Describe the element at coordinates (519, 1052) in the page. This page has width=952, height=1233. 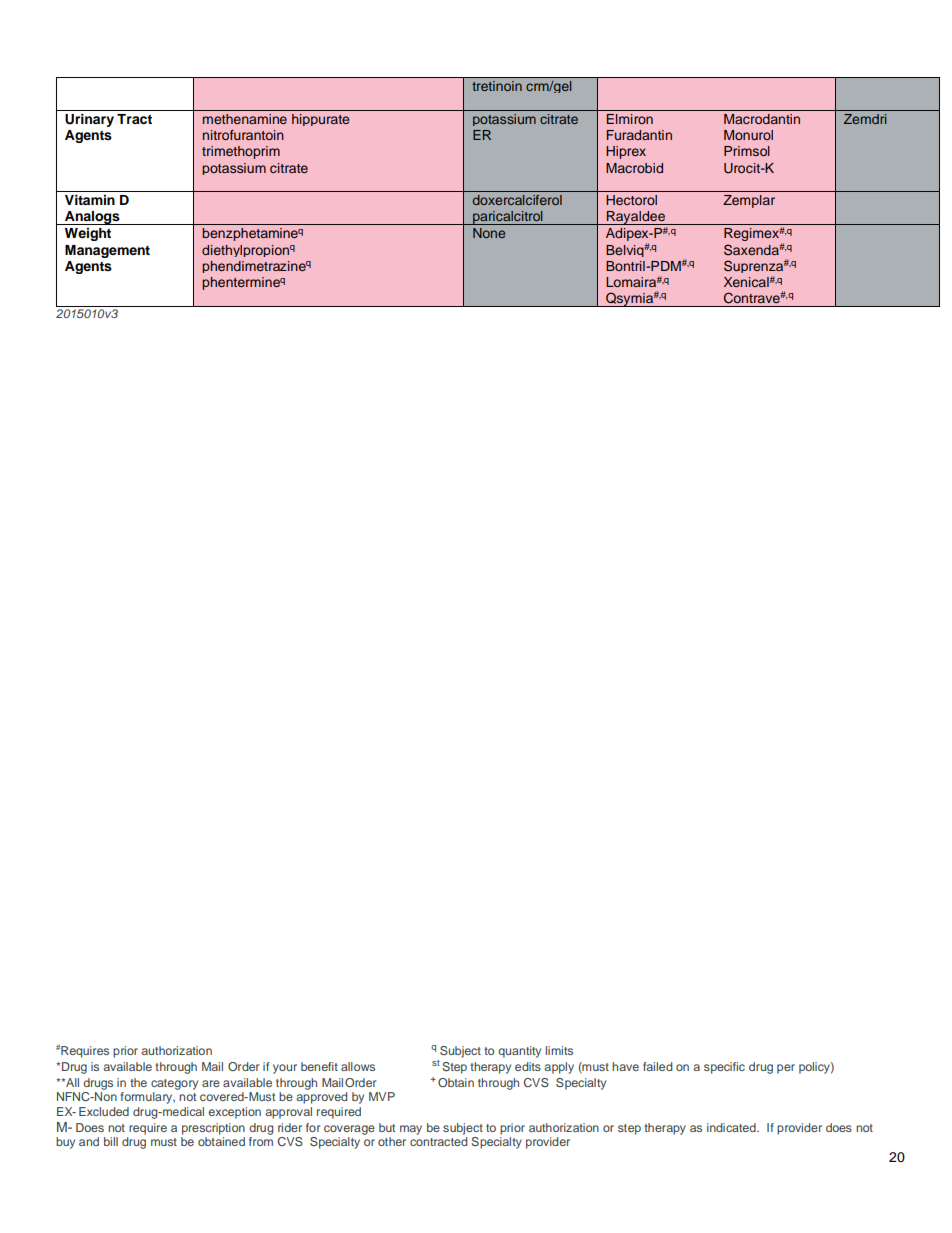
I see `quantity` at that location.
